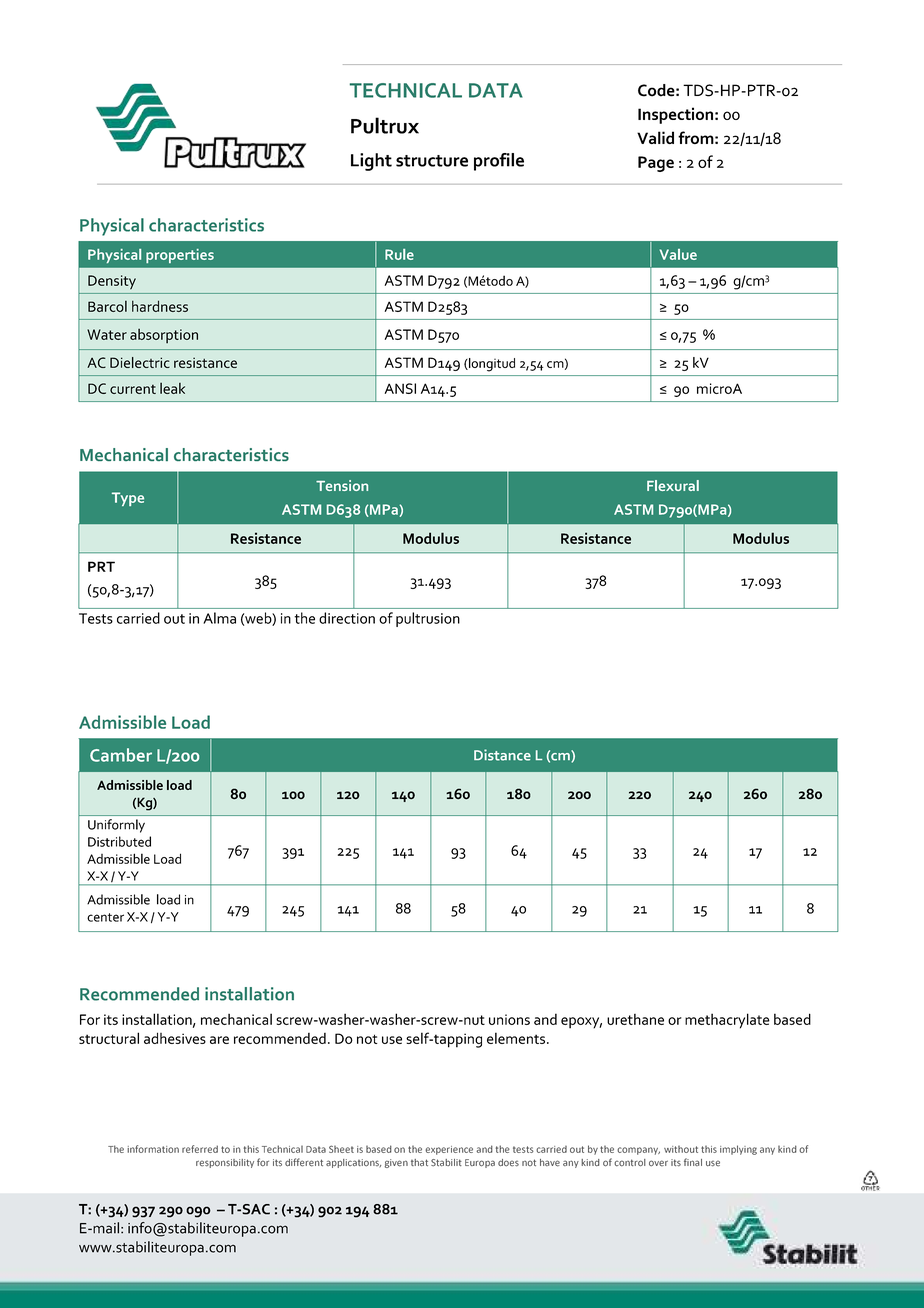 The image size is (924, 1308). I want to click on without, so click(681, 1149).
